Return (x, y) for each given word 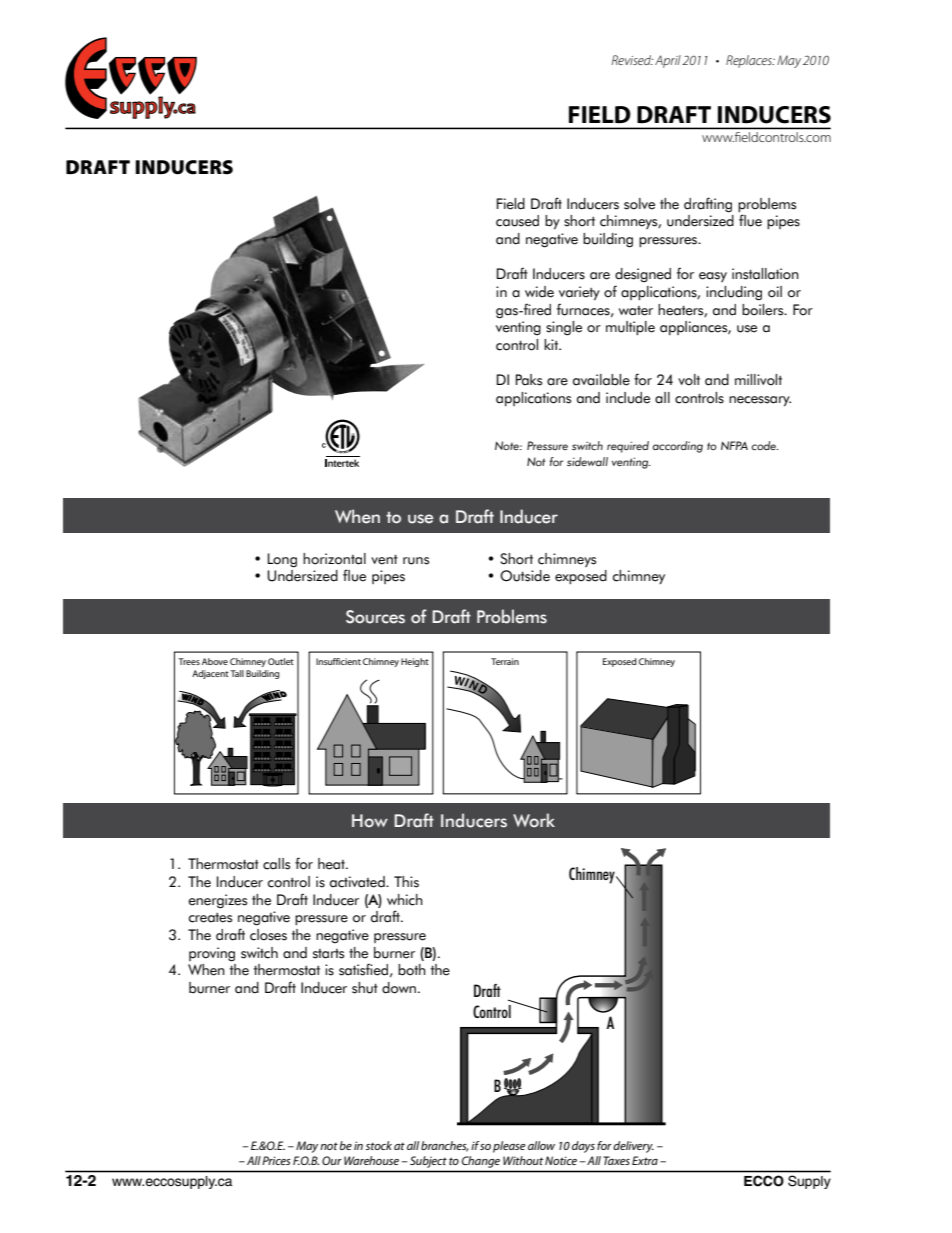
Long (282, 560)
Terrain (505, 661)
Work (534, 820)
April (668, 61)
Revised (632, 60)
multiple (630, 328)
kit (552, 344)
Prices (276, 1160)
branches (445, 1146)
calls (276, 864)
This (406, 882)
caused (517, 221)
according (678, 447)
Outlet (281, 661)
